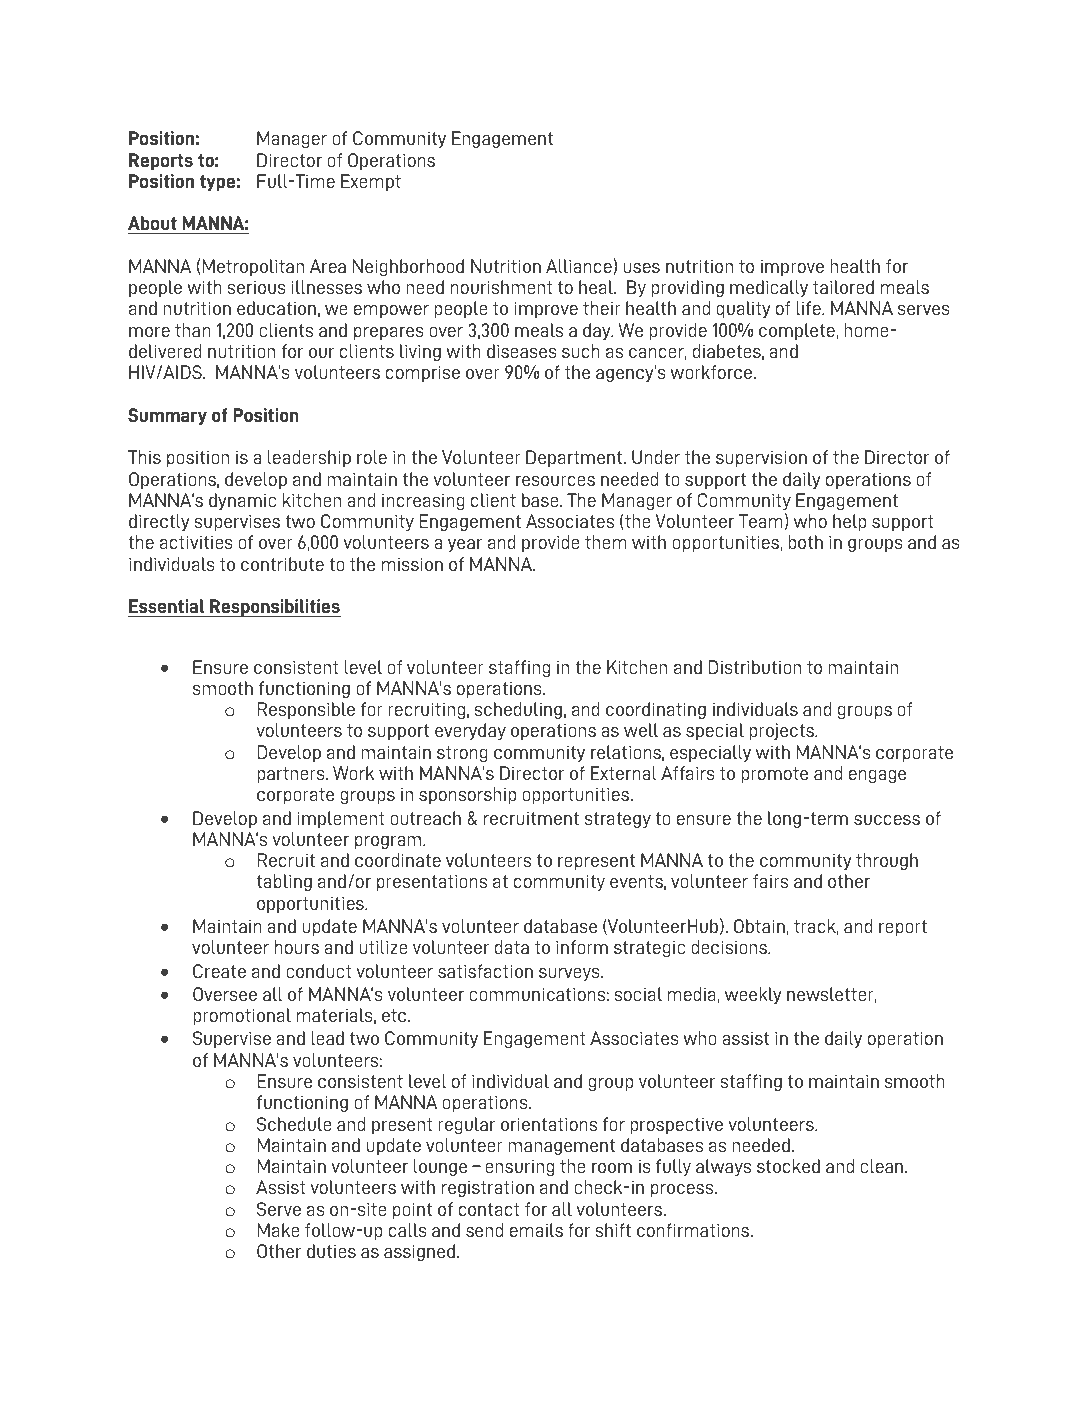 The width and height of the screenshot is (1089, 1410). I want to click on stocked, so click(788, 1166).
